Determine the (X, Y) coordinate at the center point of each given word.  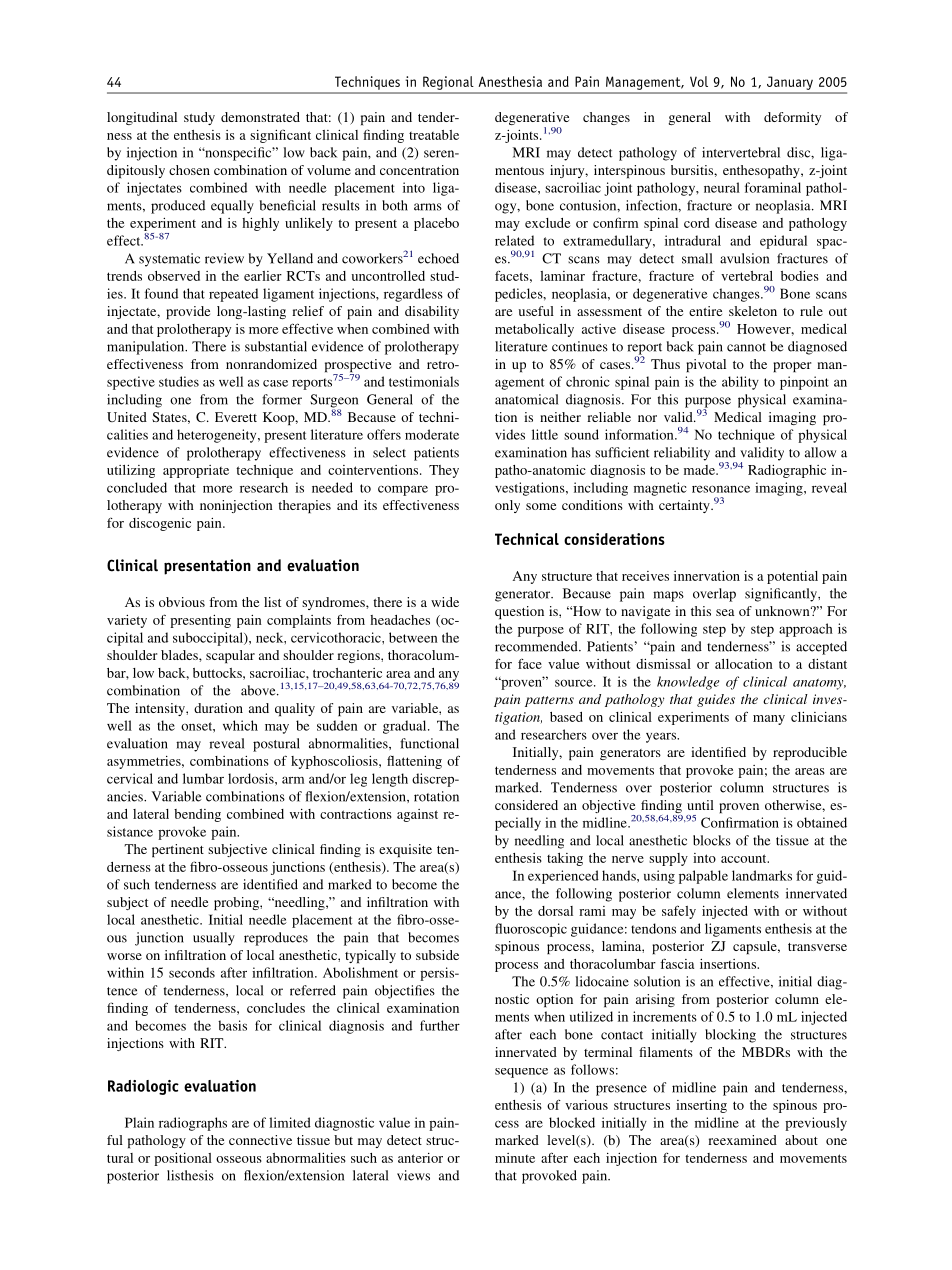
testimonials (424, 381)
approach (806, 630)
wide (445, 602)
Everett (236, 417)
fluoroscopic (531, 930)
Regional (448, 83)
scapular (230, 656)
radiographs (193, 1124)
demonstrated (260, 117)
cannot (746, 347)
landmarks (762, 875)
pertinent (178, 850)
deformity (792, 118)
